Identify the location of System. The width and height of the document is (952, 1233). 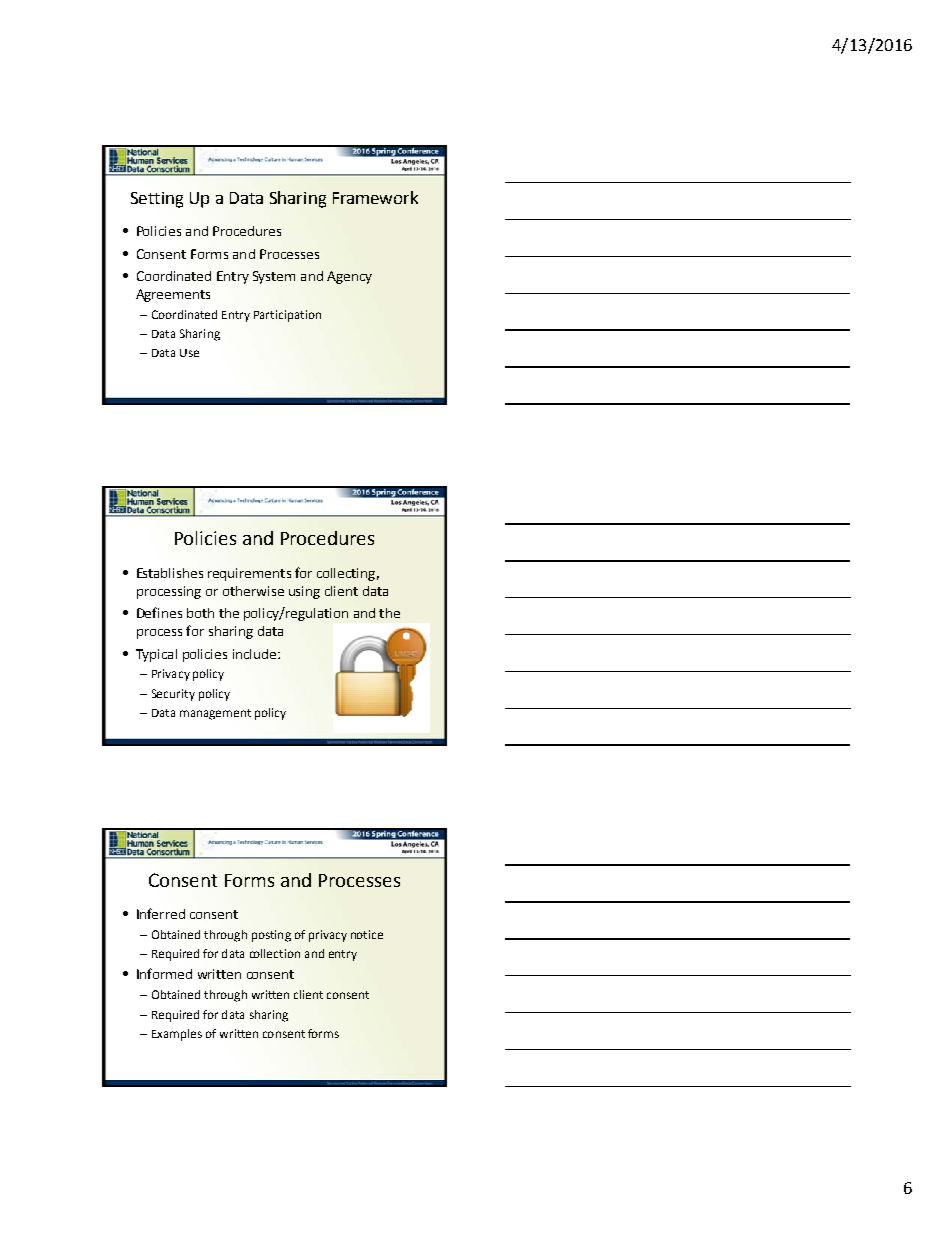
(274, 277).
